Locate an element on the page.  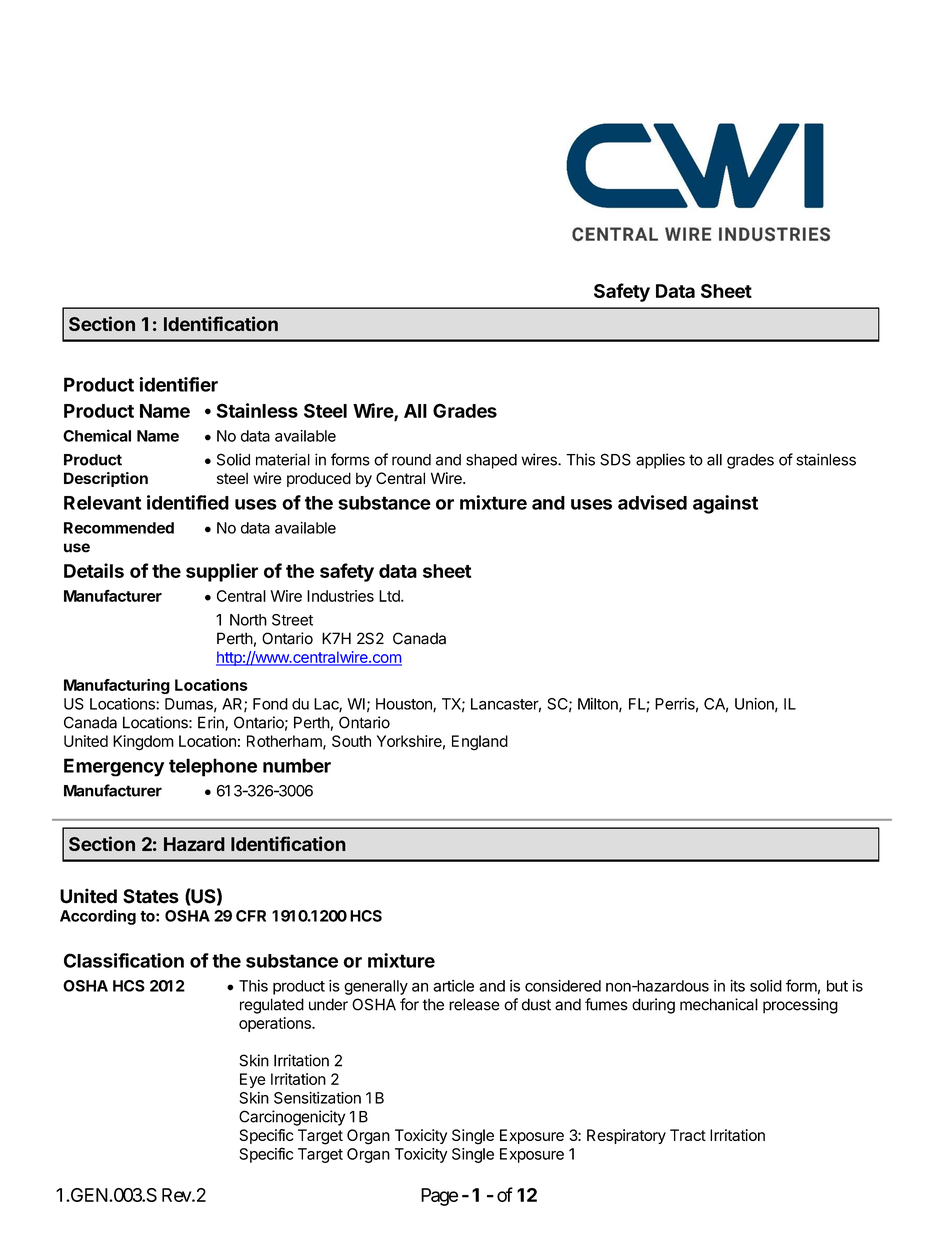
Sensitization is located at coordinates (317, 1098).
